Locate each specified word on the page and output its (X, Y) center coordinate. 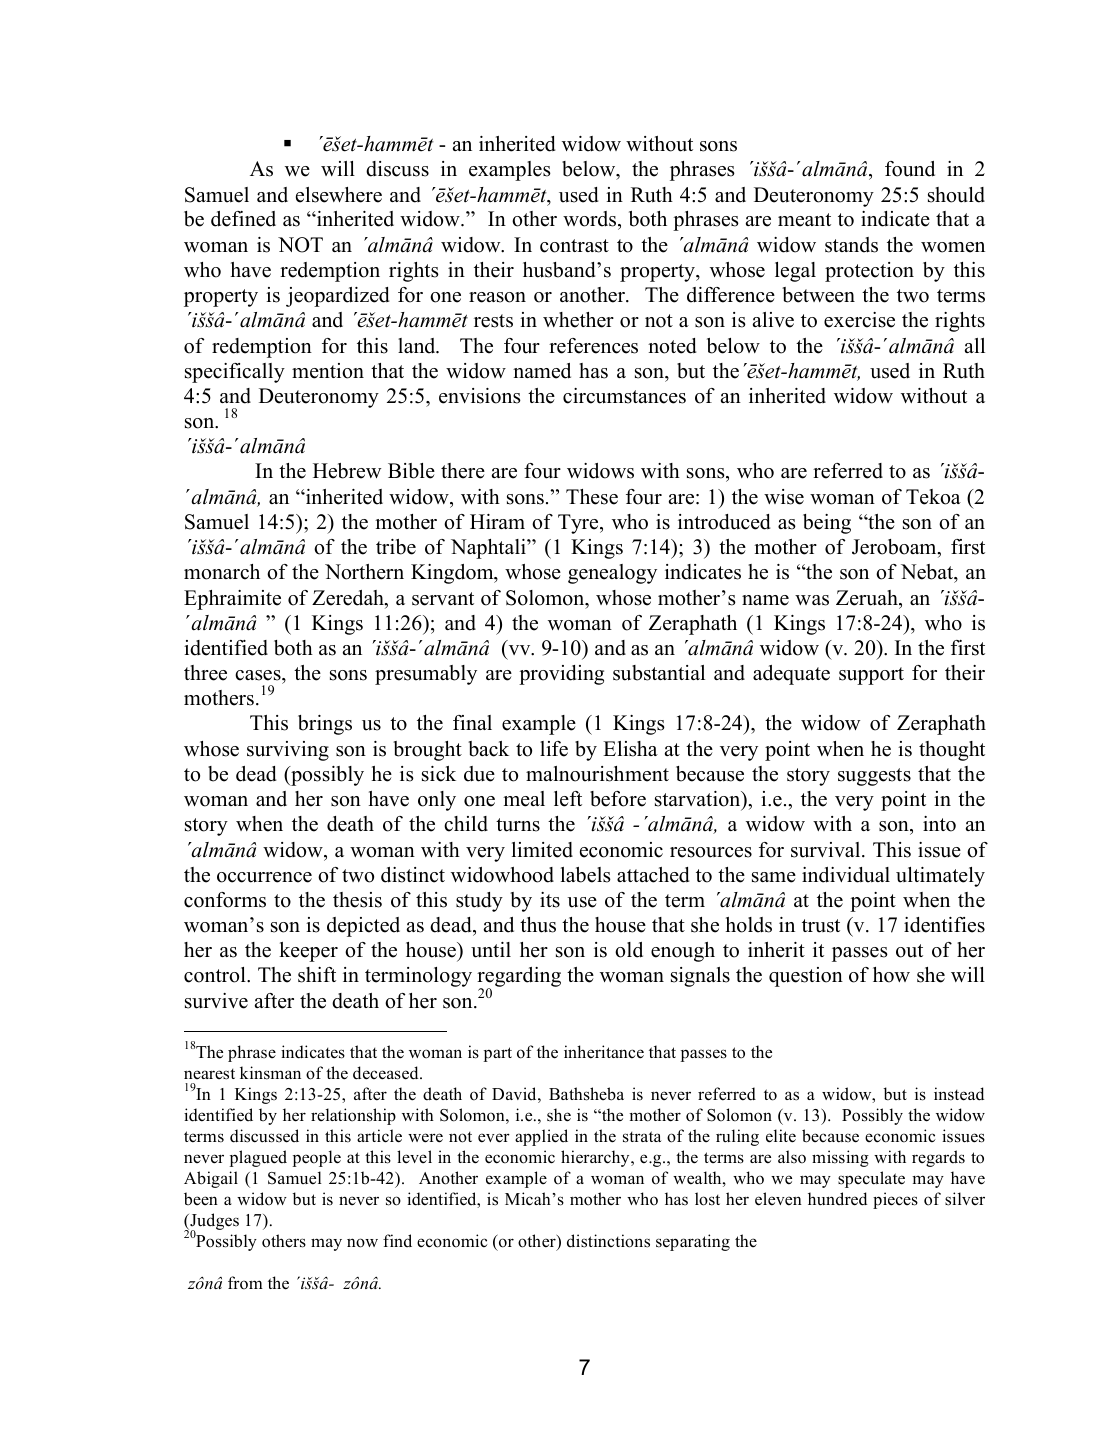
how (891, 975)
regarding (519, 978)
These (592, 497)
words (591, 220)
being (827, 524)
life (554, 749)
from (245, 1283)
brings (325, 725)
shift (317, 975)
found (910, 169)
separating (693, 1242)
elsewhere (339, 195)
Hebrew (347, 471)
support (871, 676)
